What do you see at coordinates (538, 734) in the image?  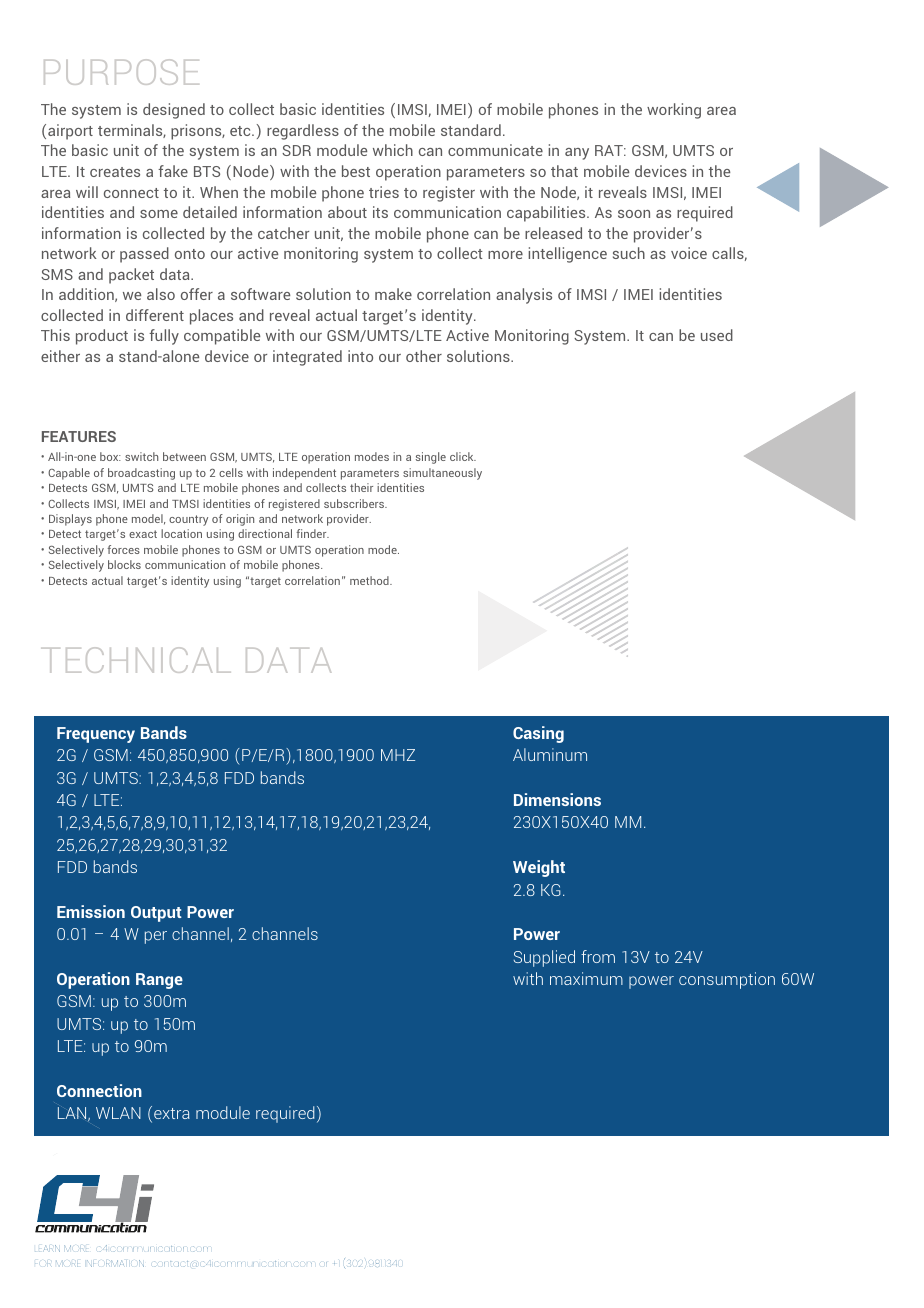 I see `Casing` at bounding box center [538, 734].
